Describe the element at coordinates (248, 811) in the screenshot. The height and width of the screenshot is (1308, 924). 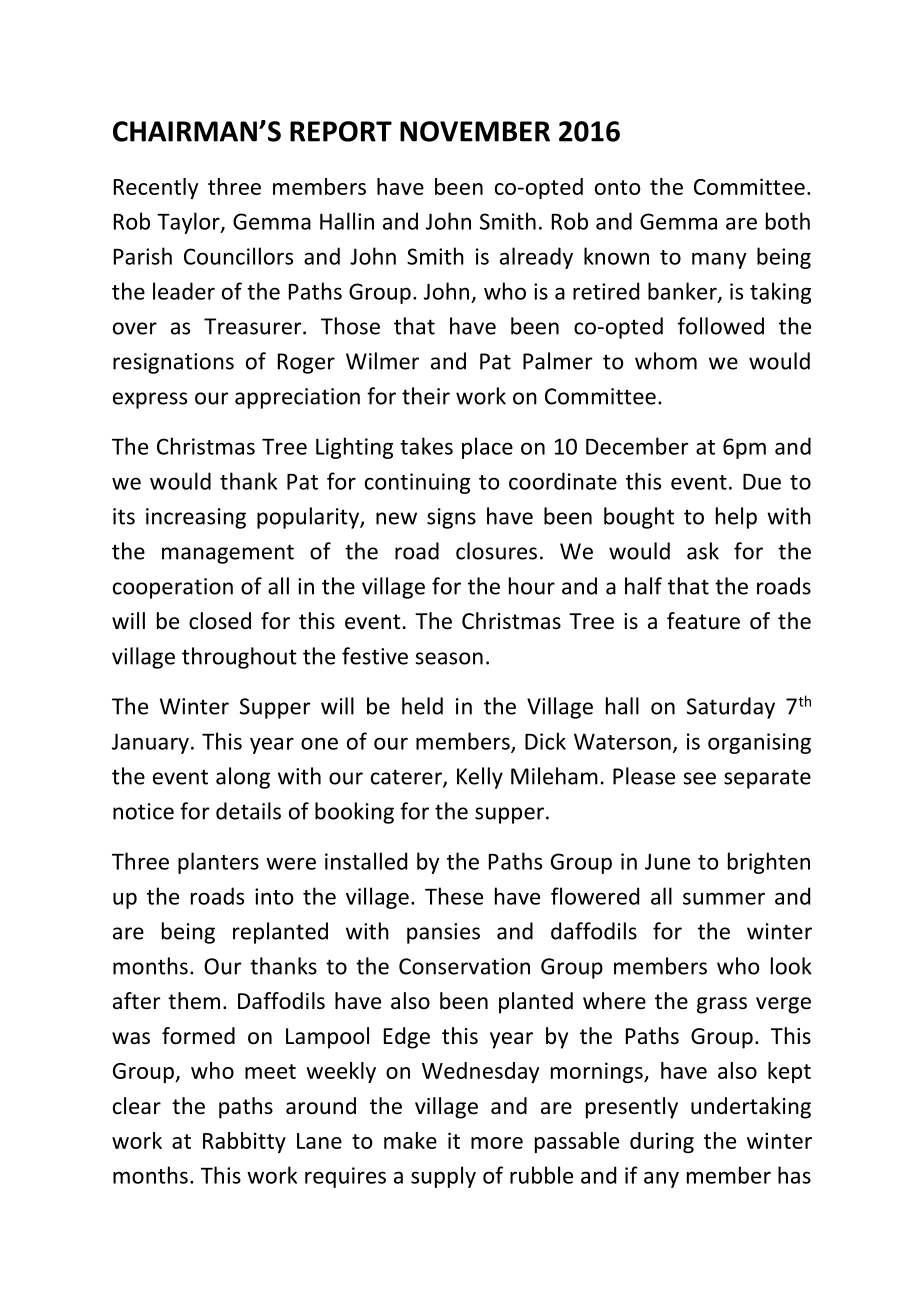
I see `details` at that location.
